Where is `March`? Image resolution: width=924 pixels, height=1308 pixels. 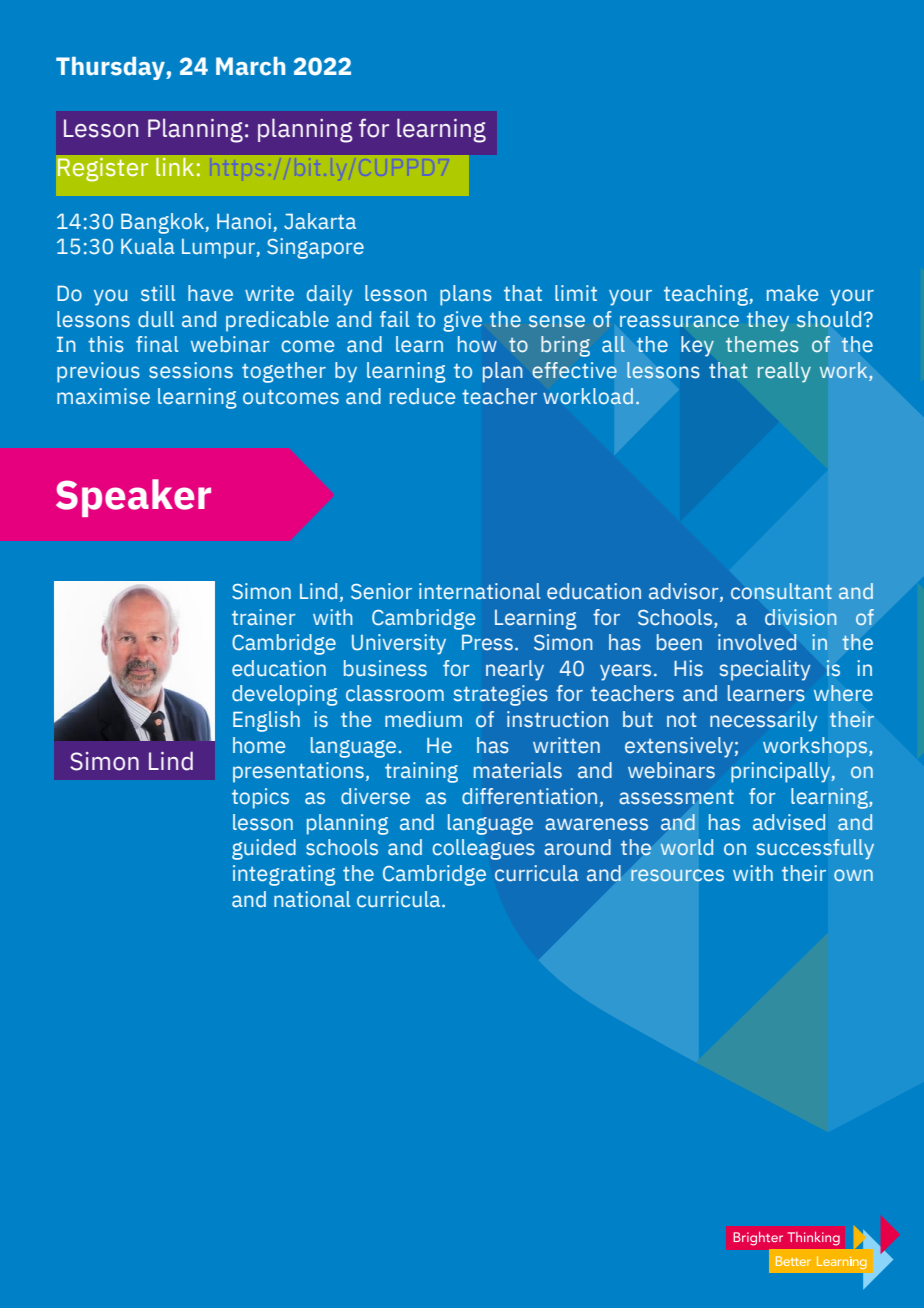 March is located at coordinates (250, 66).
